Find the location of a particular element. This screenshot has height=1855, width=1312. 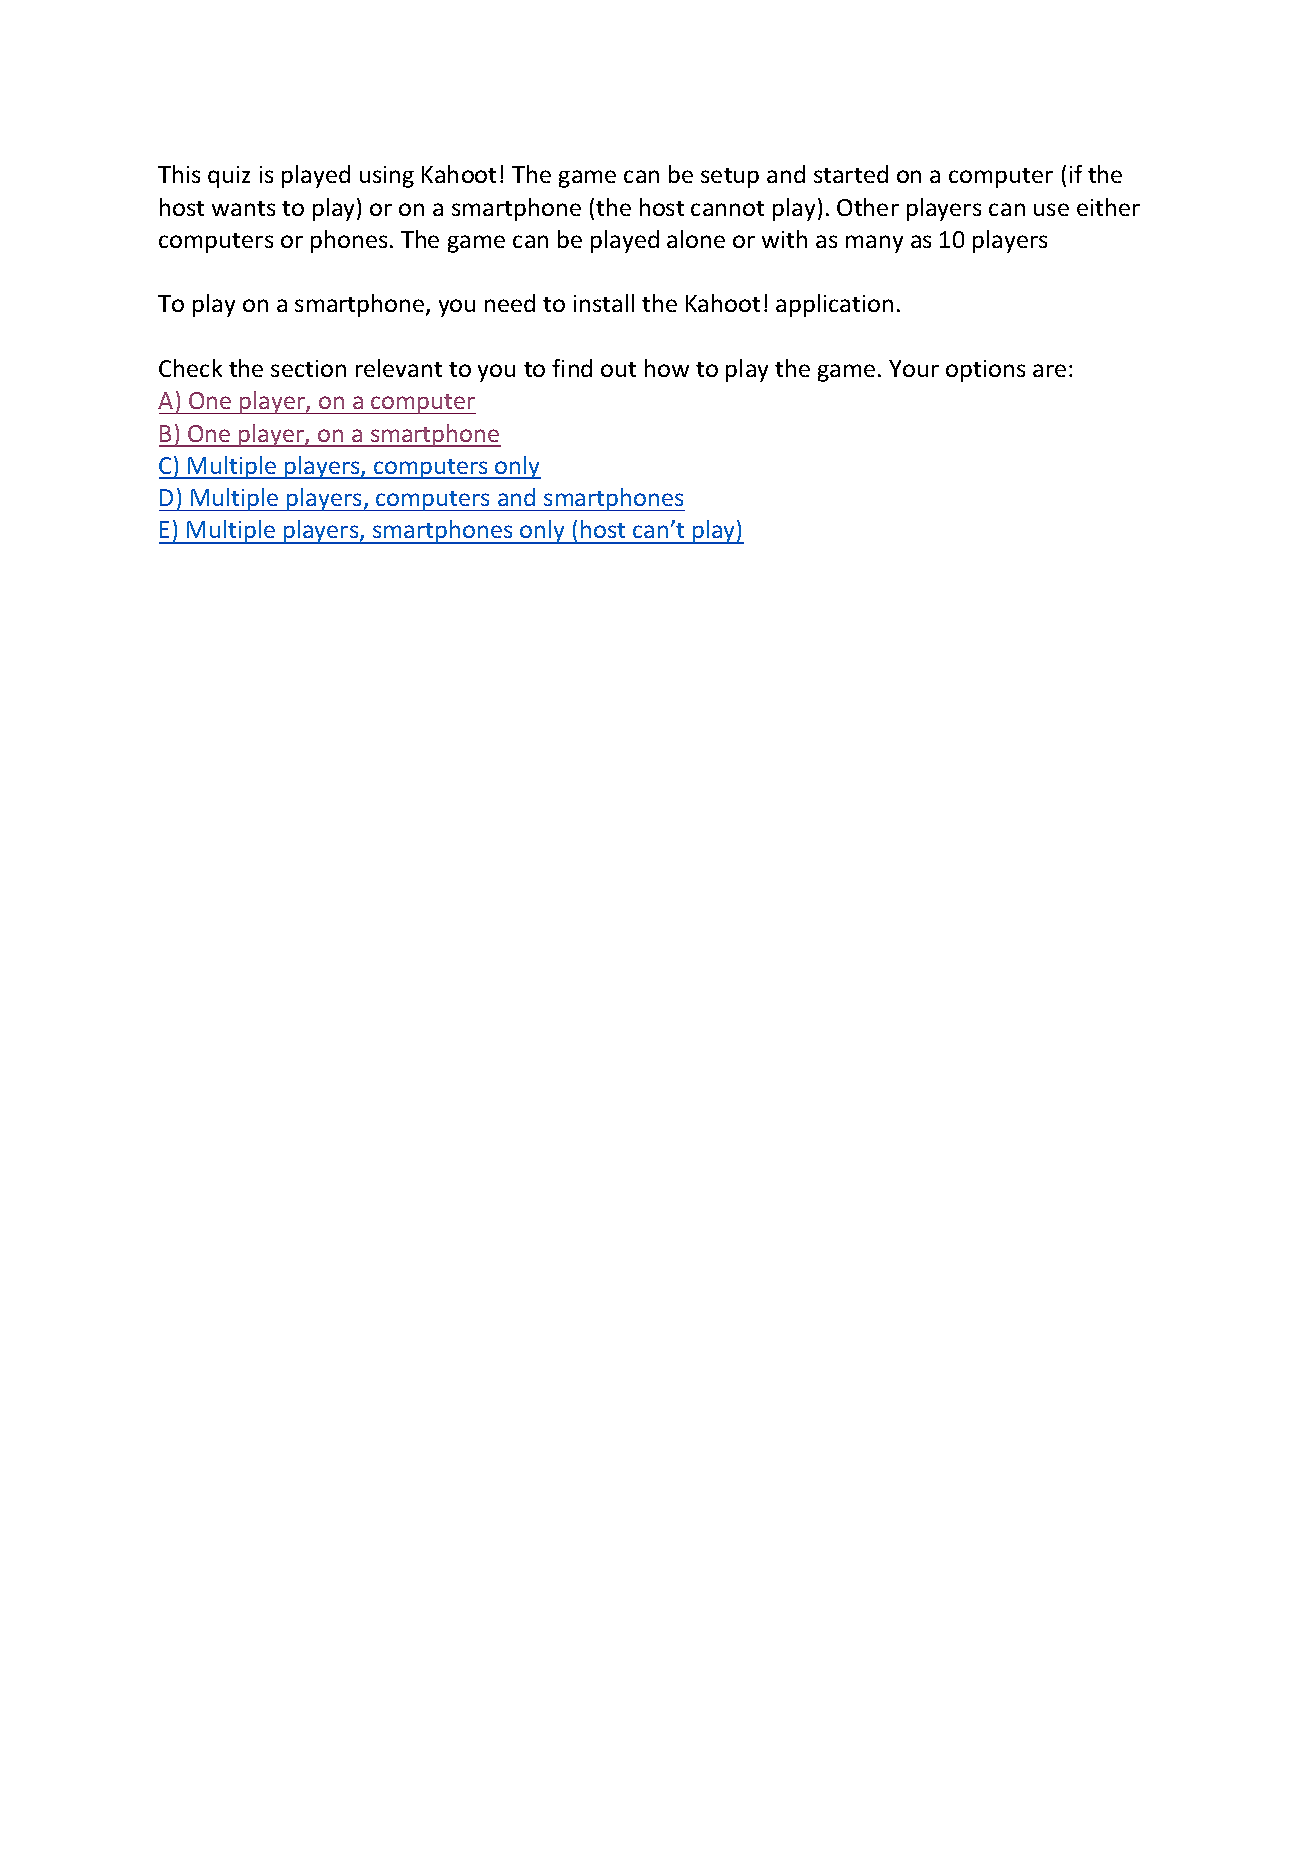

many is located at coordinates (874, 244).
